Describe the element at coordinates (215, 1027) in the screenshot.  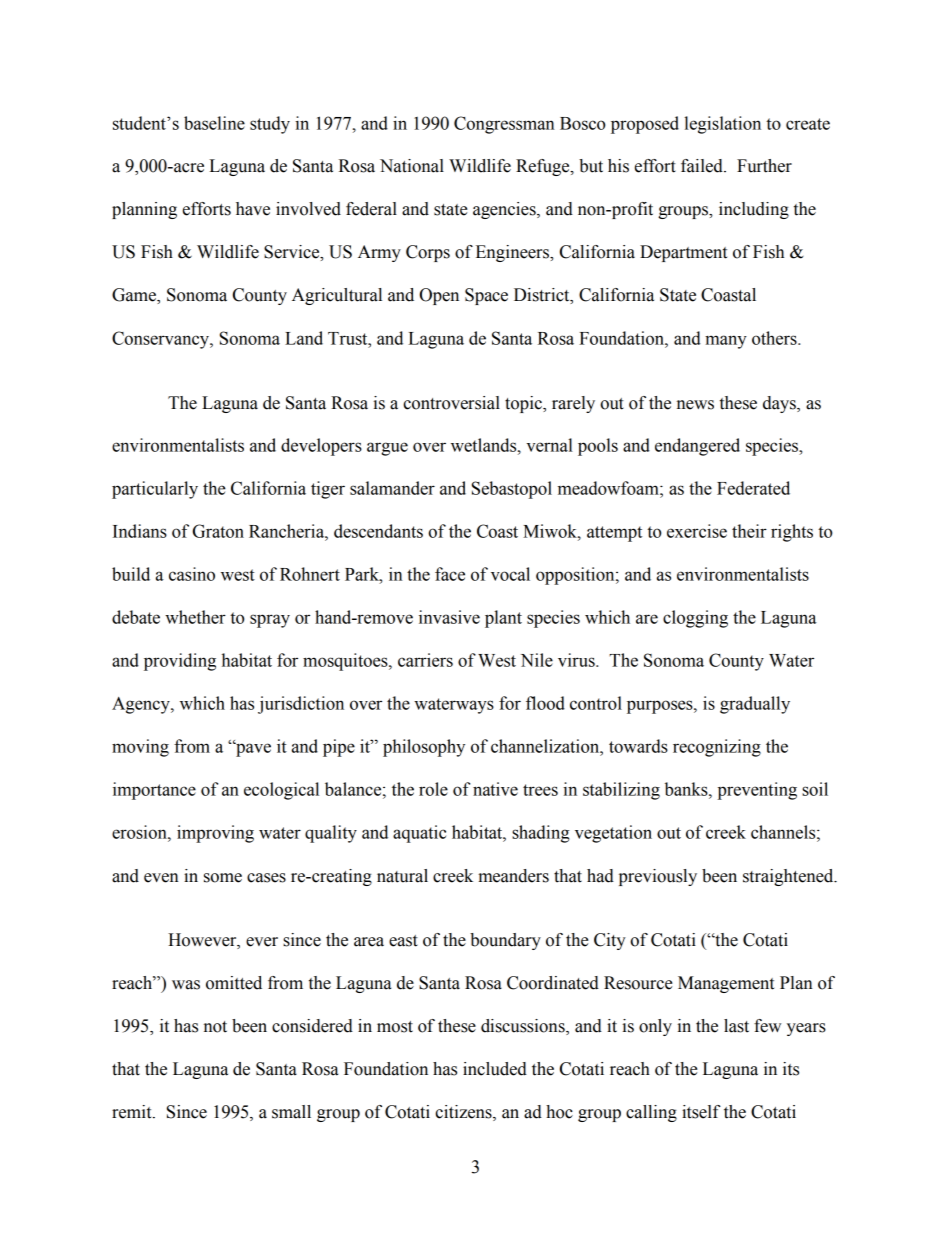
I see `not` at that location.
